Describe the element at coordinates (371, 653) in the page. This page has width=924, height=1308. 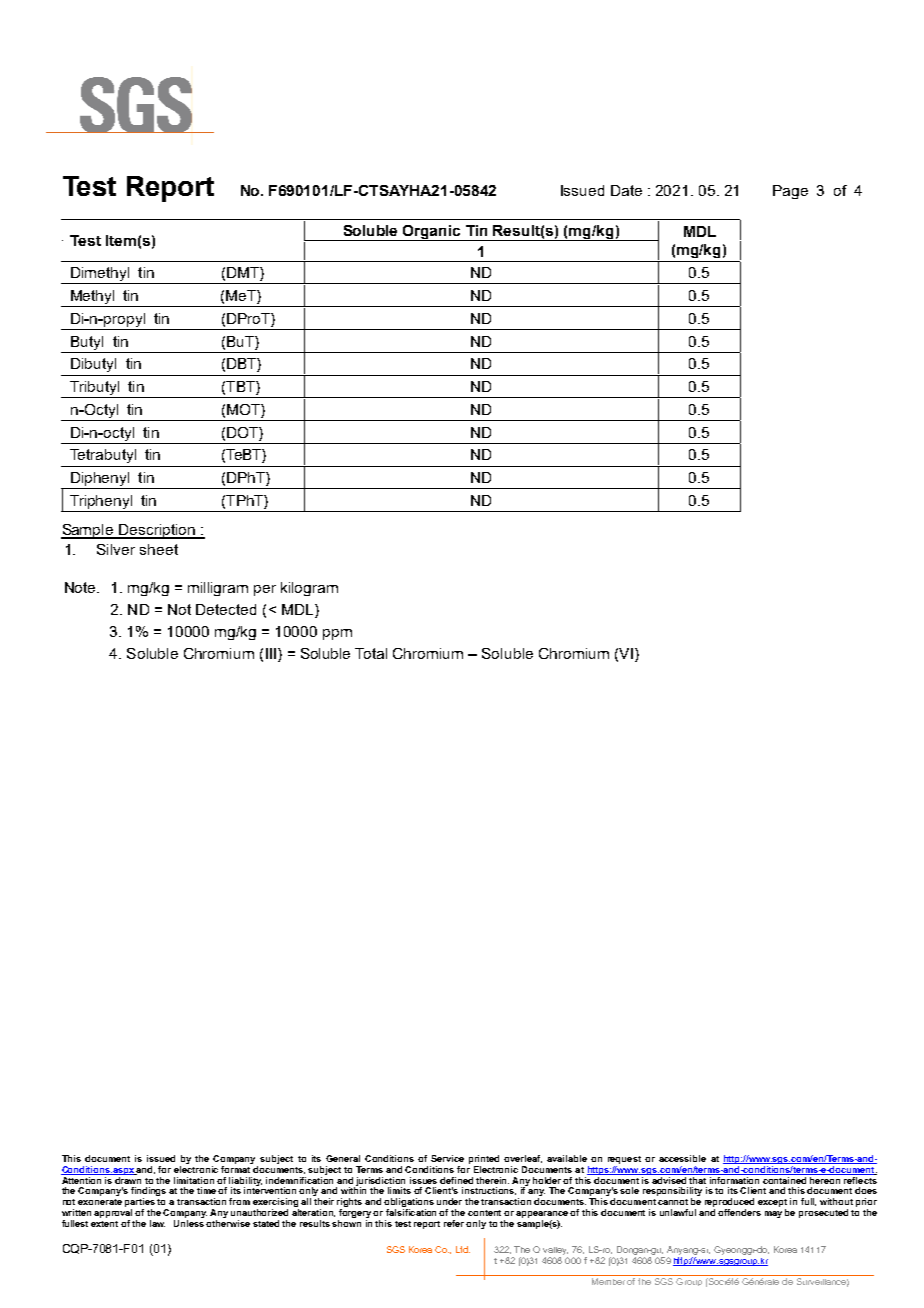
I see `Total` at that location.
